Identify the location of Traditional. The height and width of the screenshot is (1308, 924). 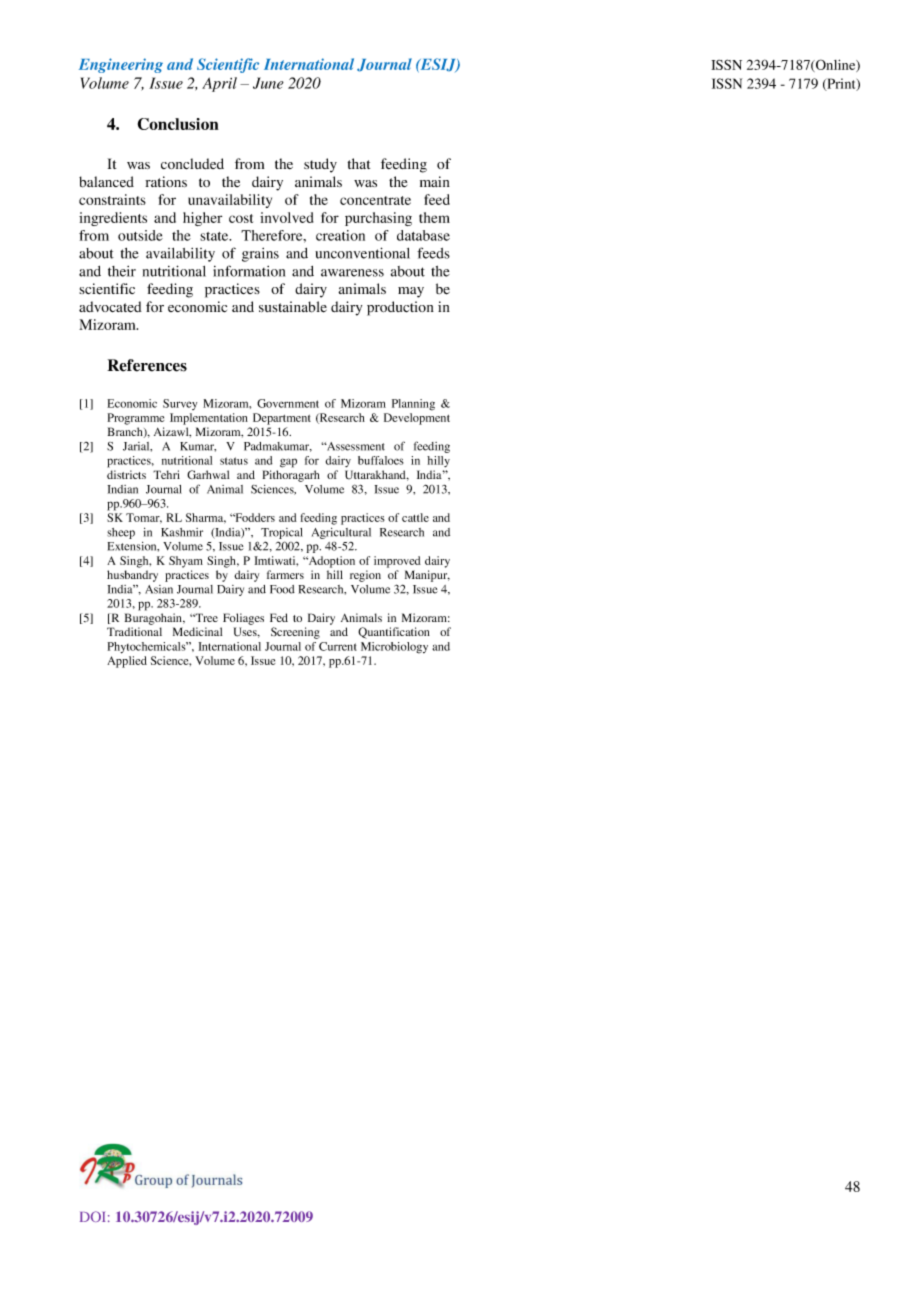
(134, 631).
